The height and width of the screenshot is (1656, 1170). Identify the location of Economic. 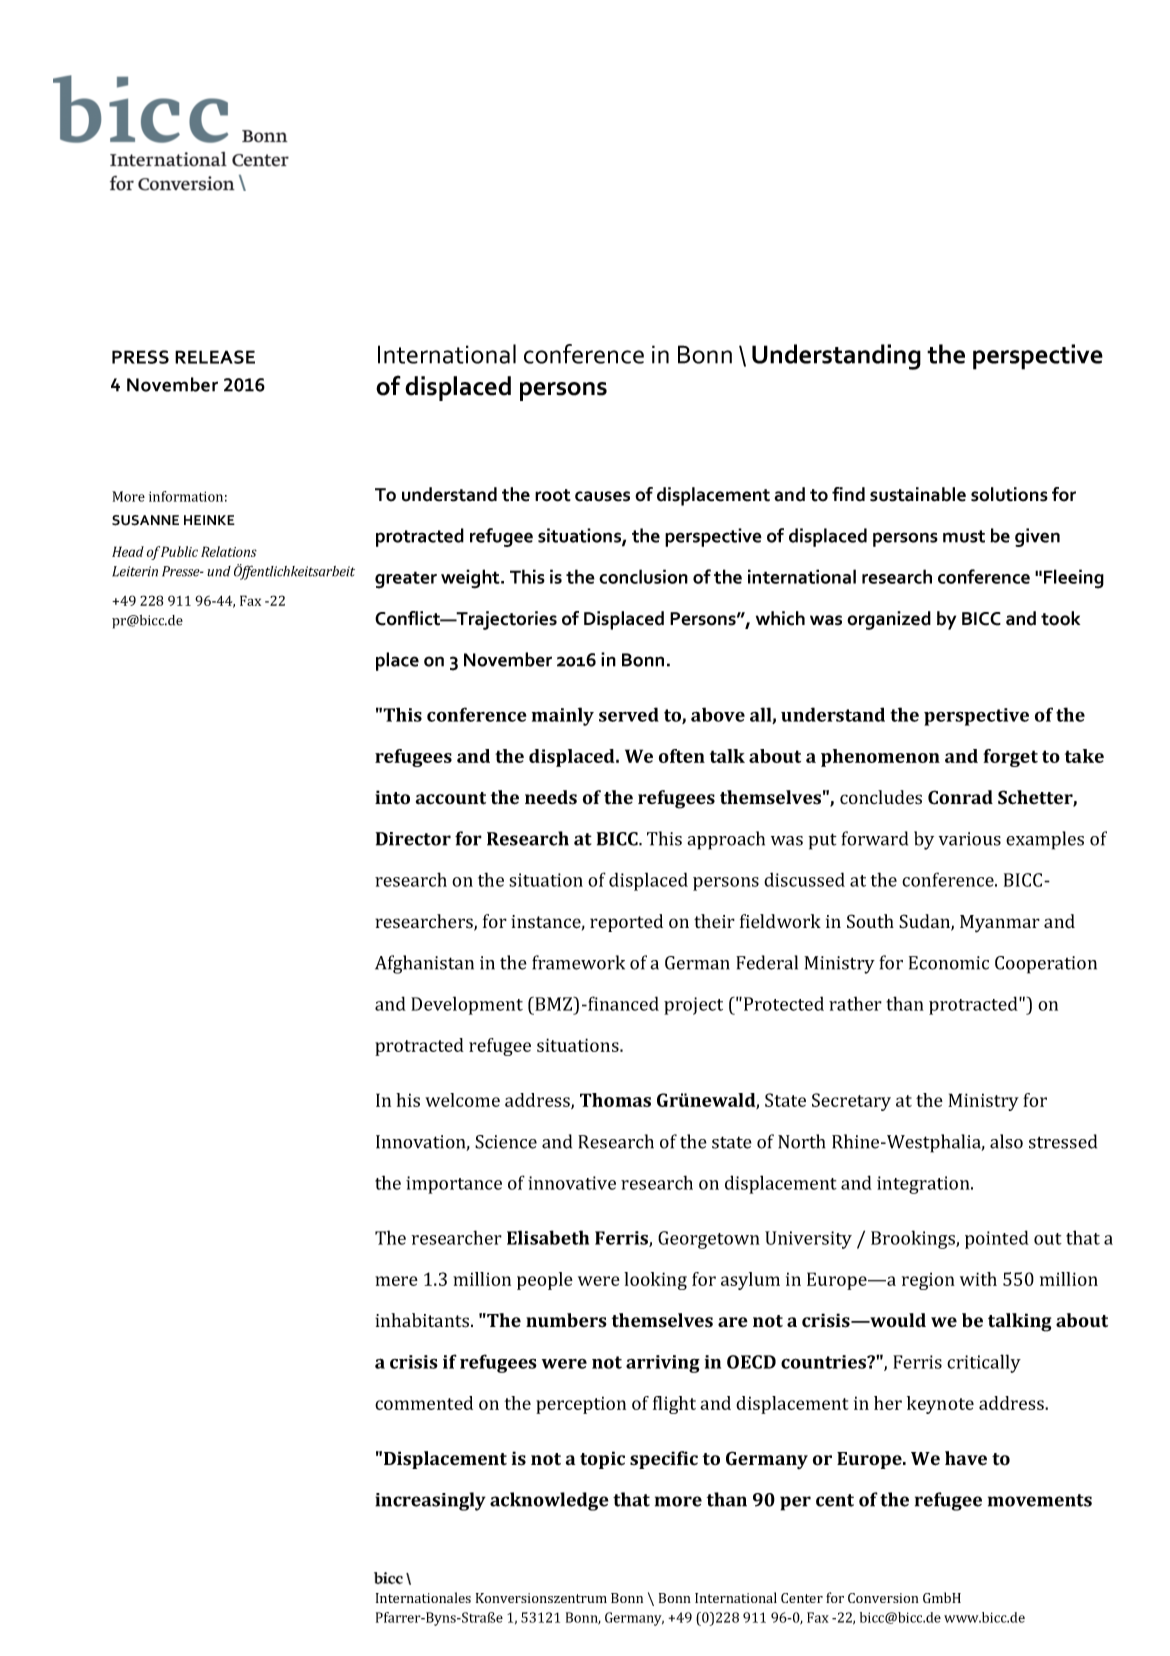
(949, 963).
